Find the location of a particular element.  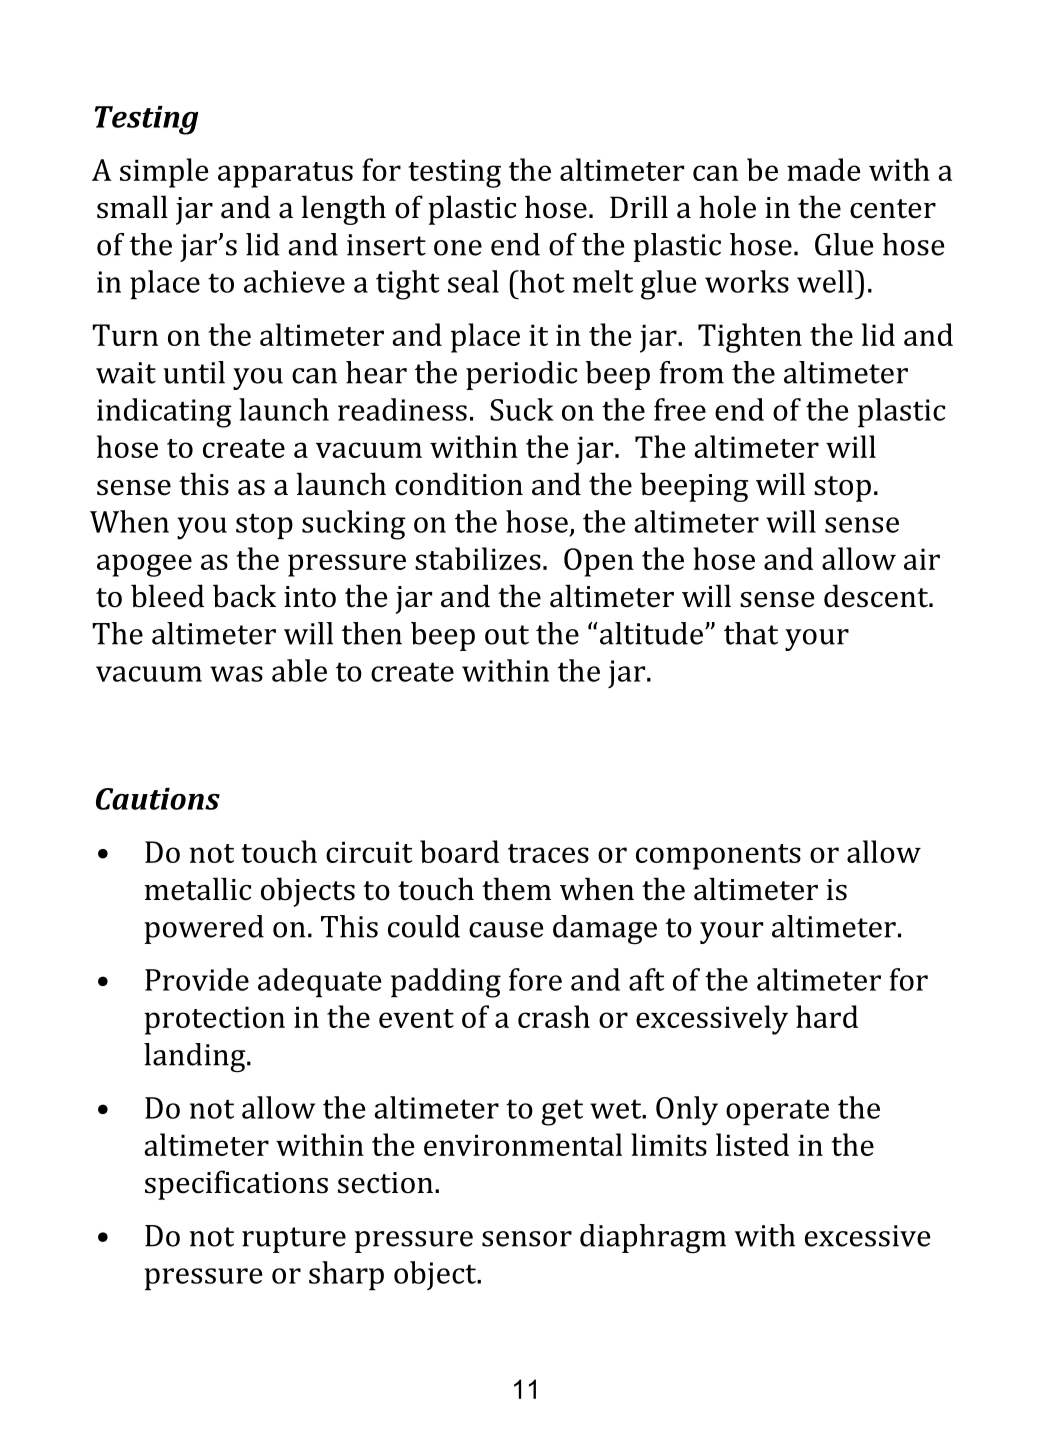

sensor is located at coordinates (527, 1239).
